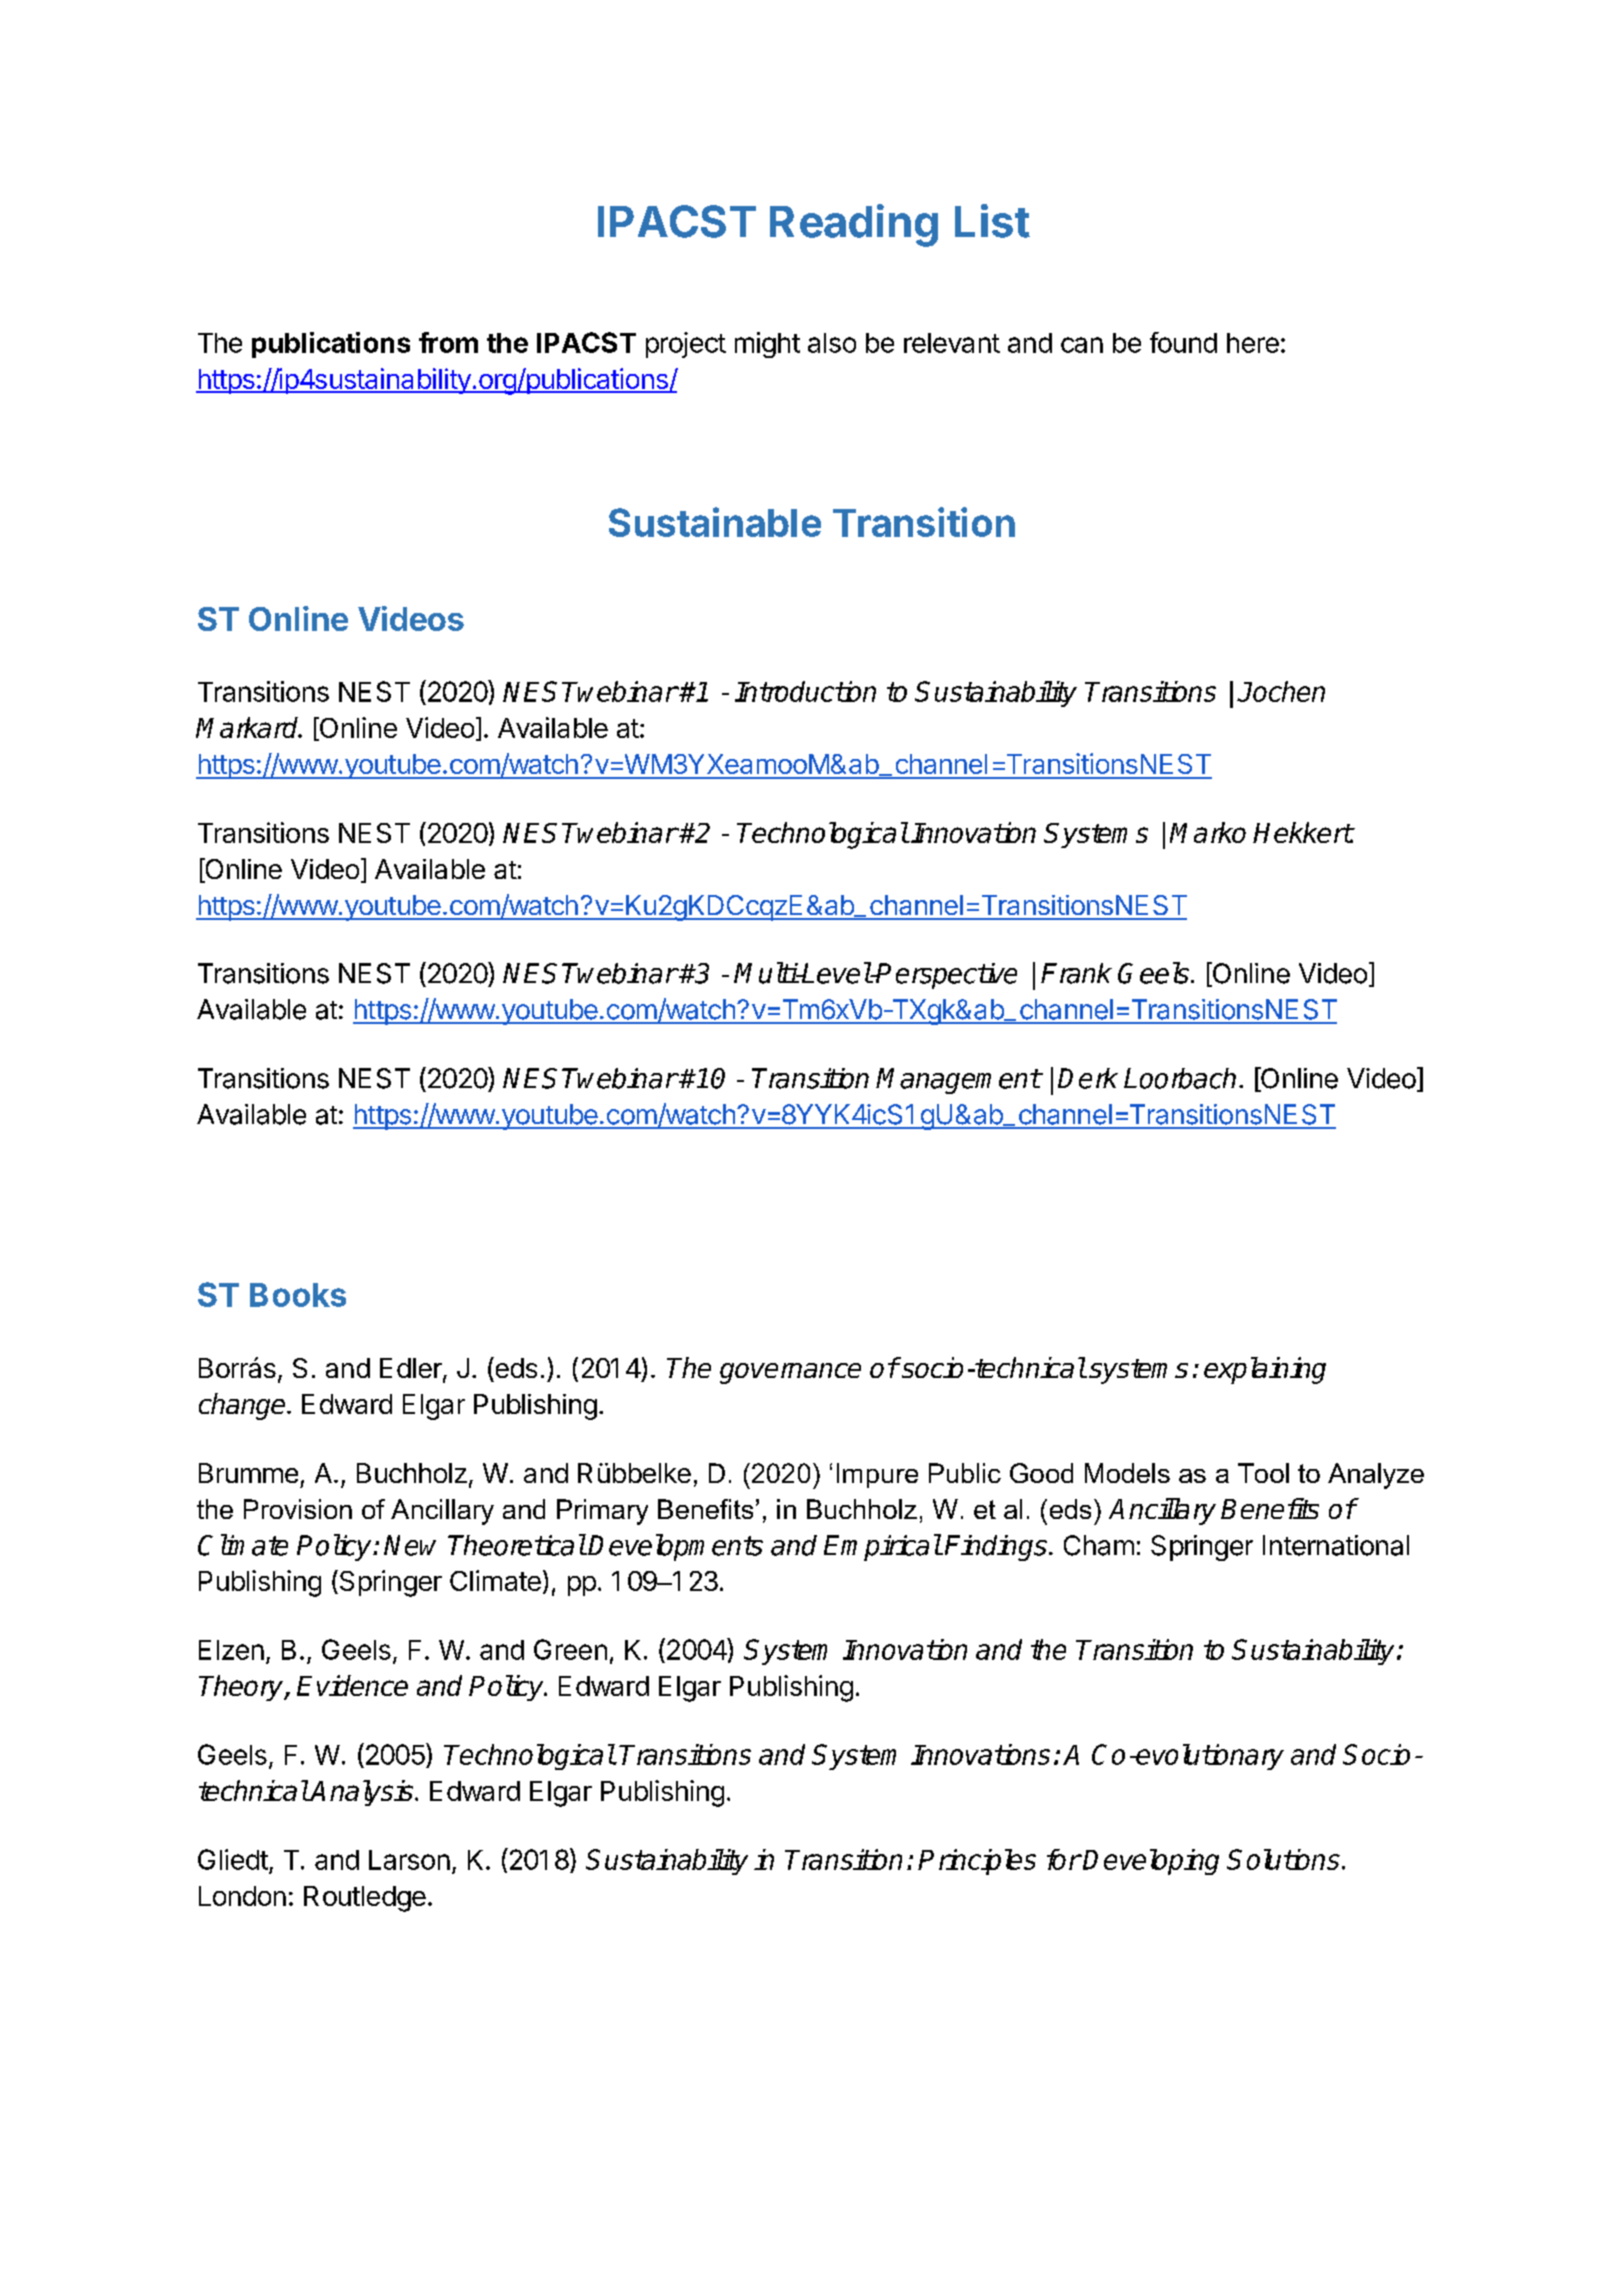 This screenshot has width=1624, height=2295. What do you see at coordinates (854, 225) in the screenshot?
I see `Reading` at bounding box center [854, 225].
